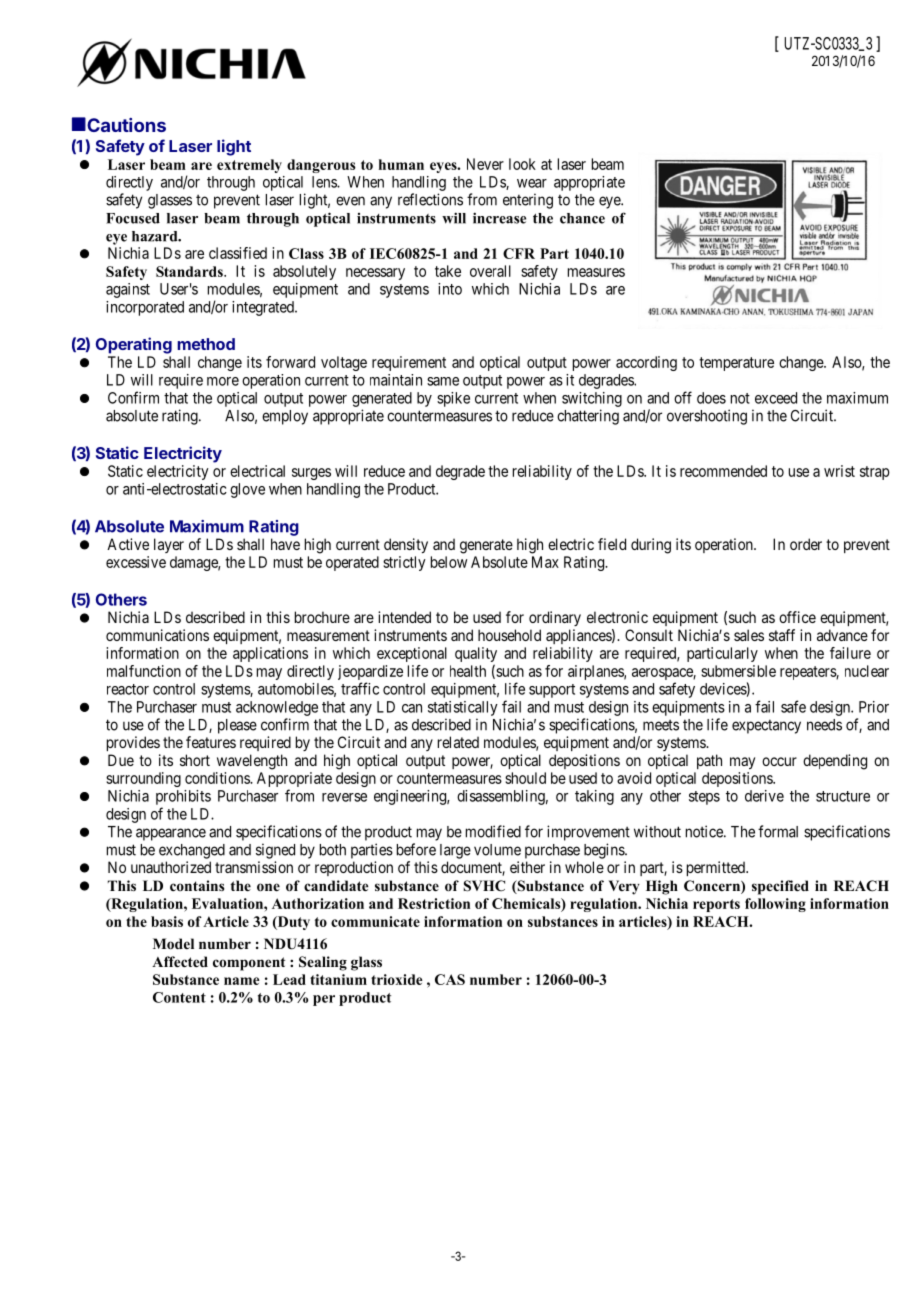 The image size is (924, 1308). Describe the element at coordinates (582, 218) in the screenshot. I see `chance` at that location.
